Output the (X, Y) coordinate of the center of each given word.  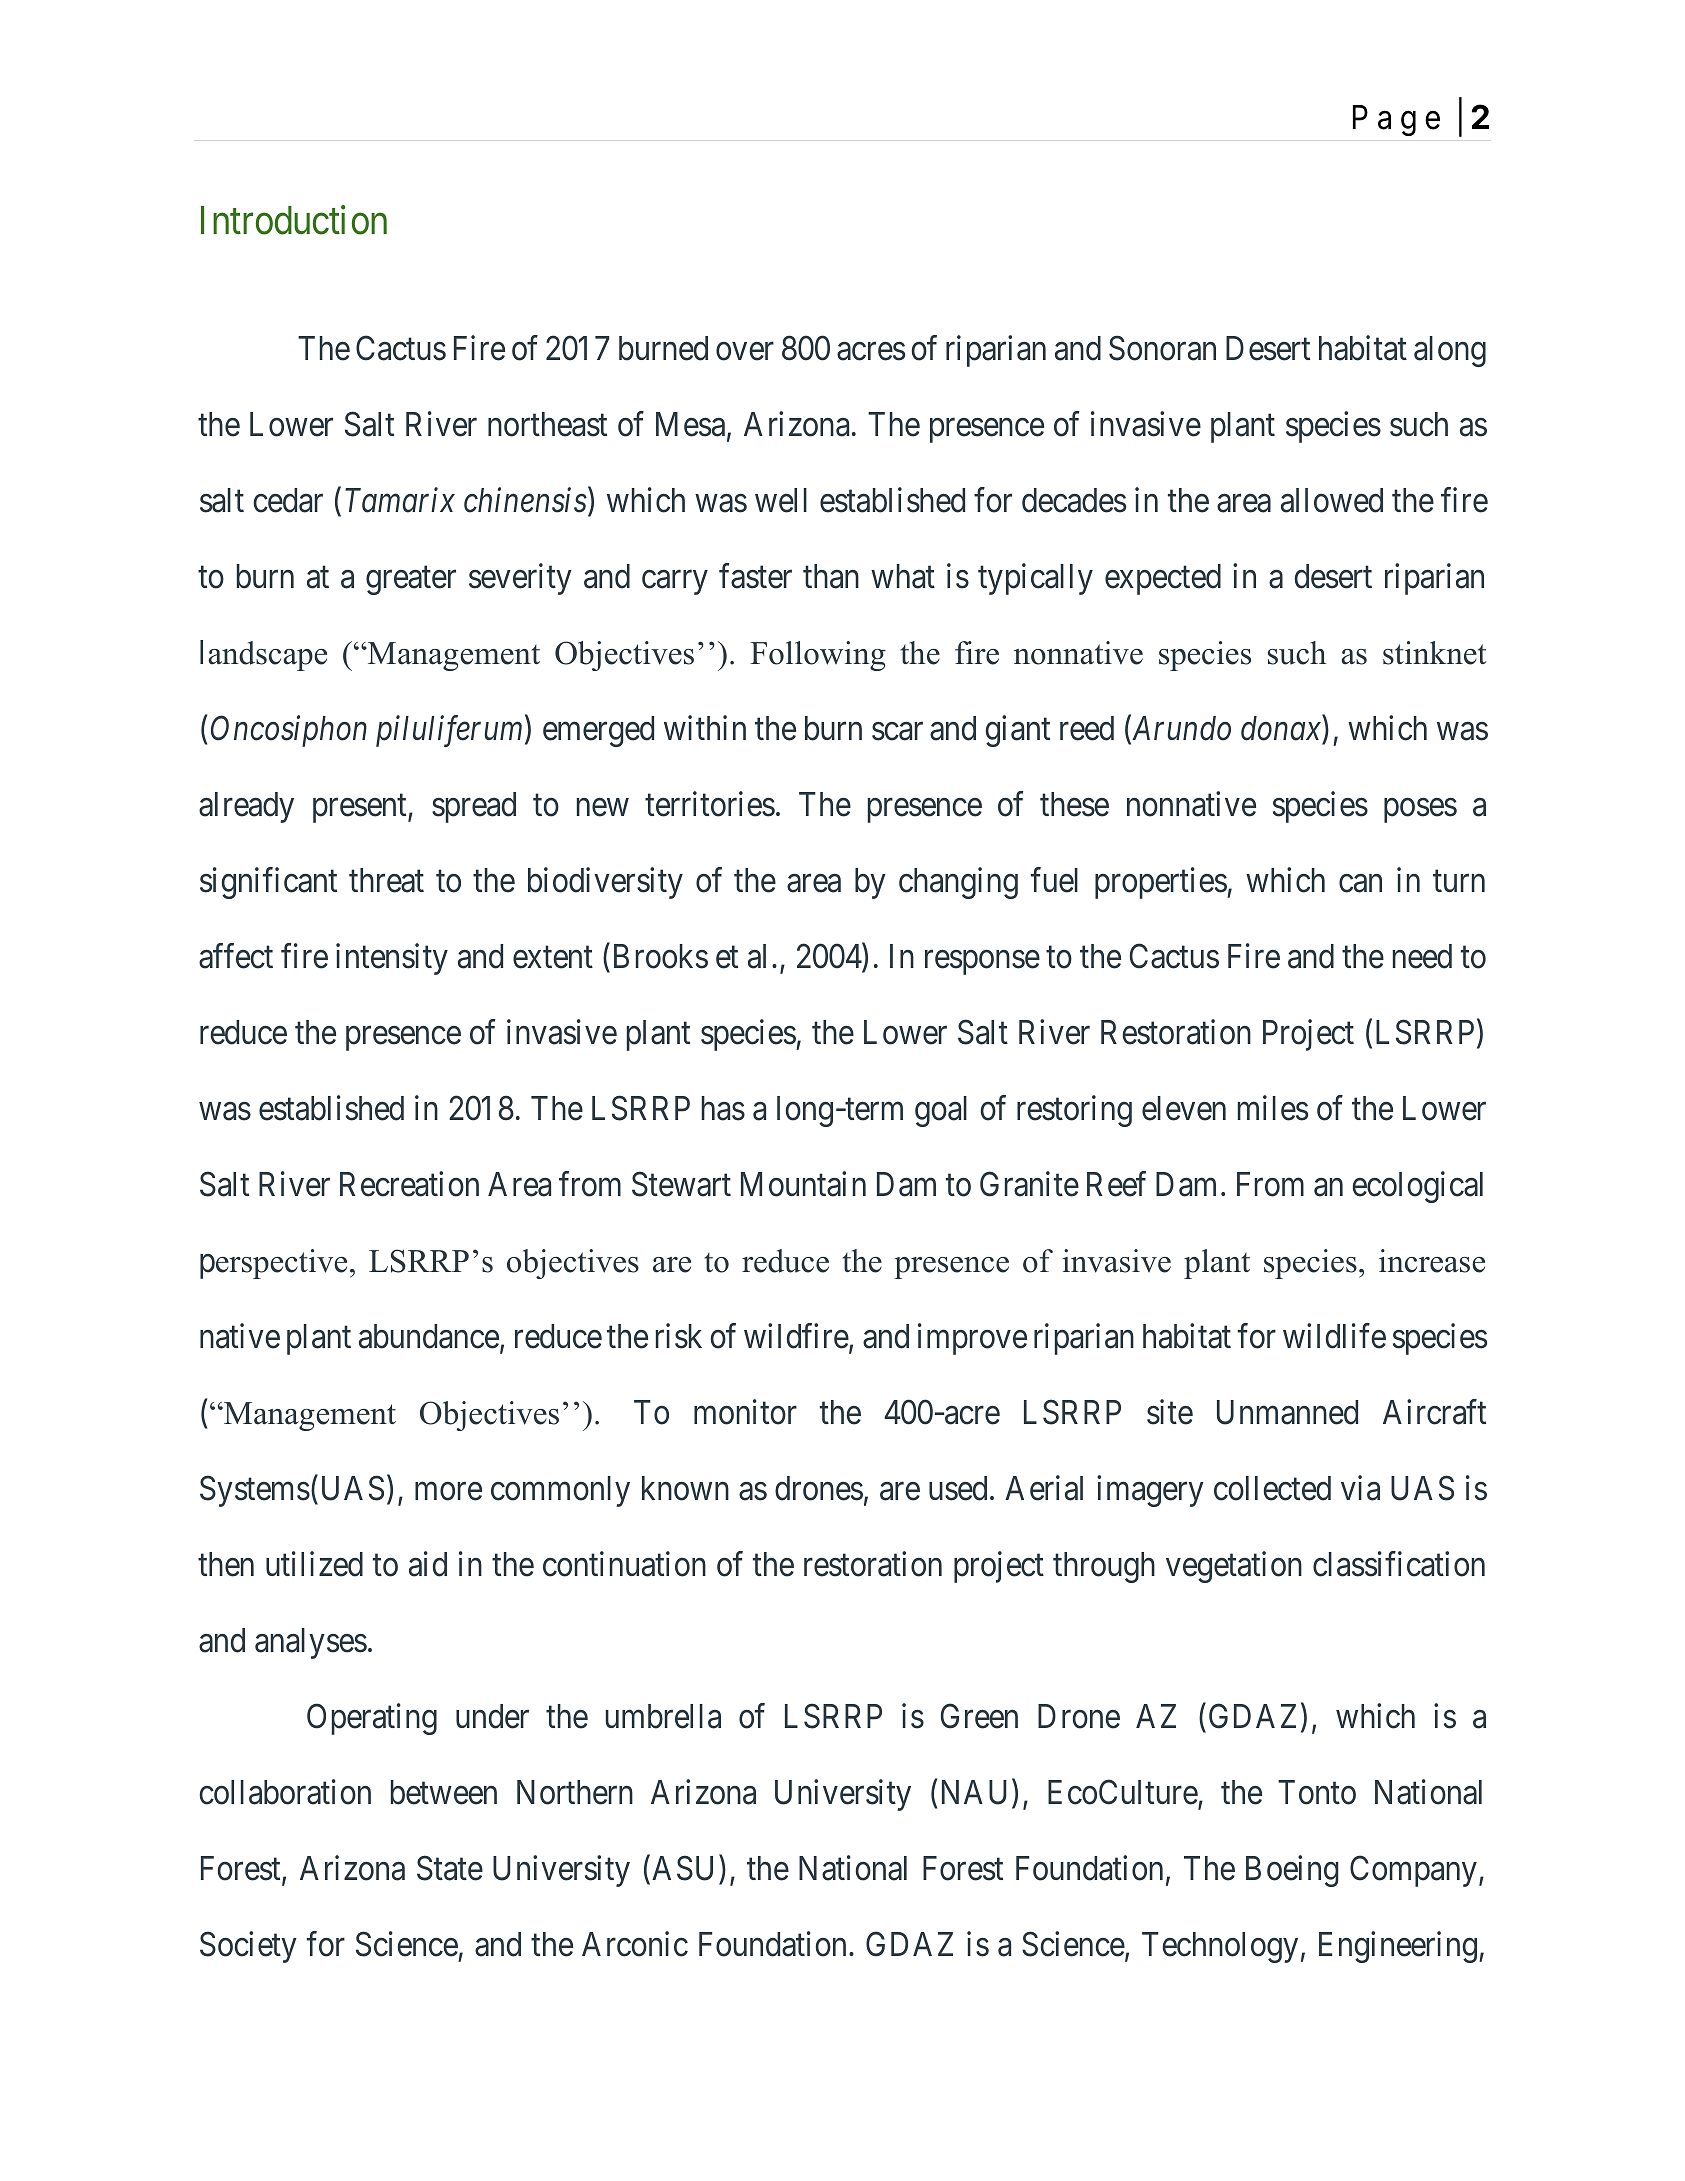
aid (428, 1564)
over (745, 352)
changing (958, 883)
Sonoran (1162, 348)
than (831, 576)
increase (1432, 1261)
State (450, 1868)
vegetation (1234, 1567)
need (1422, 956)
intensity (392, 959)
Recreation (409, 1184)
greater (411, 581)
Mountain (803, 1184)
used (958, 1488)
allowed (1332, 500)
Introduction (294, 220)
